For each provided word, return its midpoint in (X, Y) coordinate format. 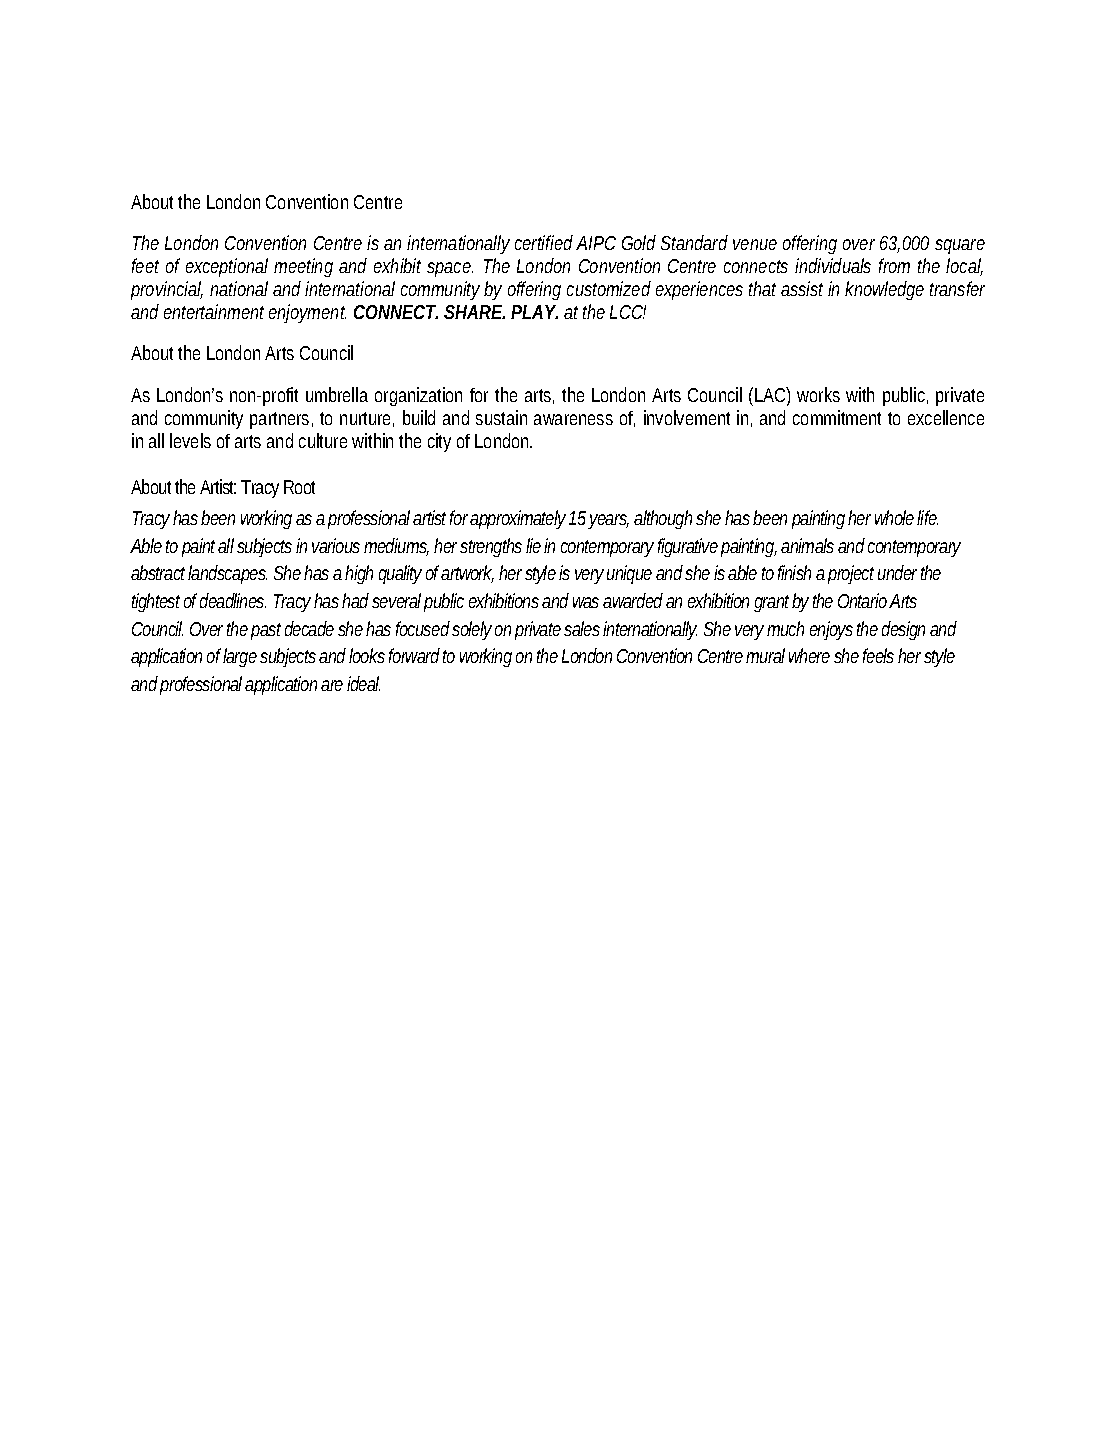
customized (609, 288)
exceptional (227, 267)
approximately (520, 519)
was (588, 602)
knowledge (884, 290)
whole (896, 517)
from (894, 265)
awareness (573, 419)
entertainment (214, 311)
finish (794, 572)
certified (544, 242)
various (338, 545)
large (242, 657)
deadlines (233, 600)
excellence (946, 417)
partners (281, 420)
